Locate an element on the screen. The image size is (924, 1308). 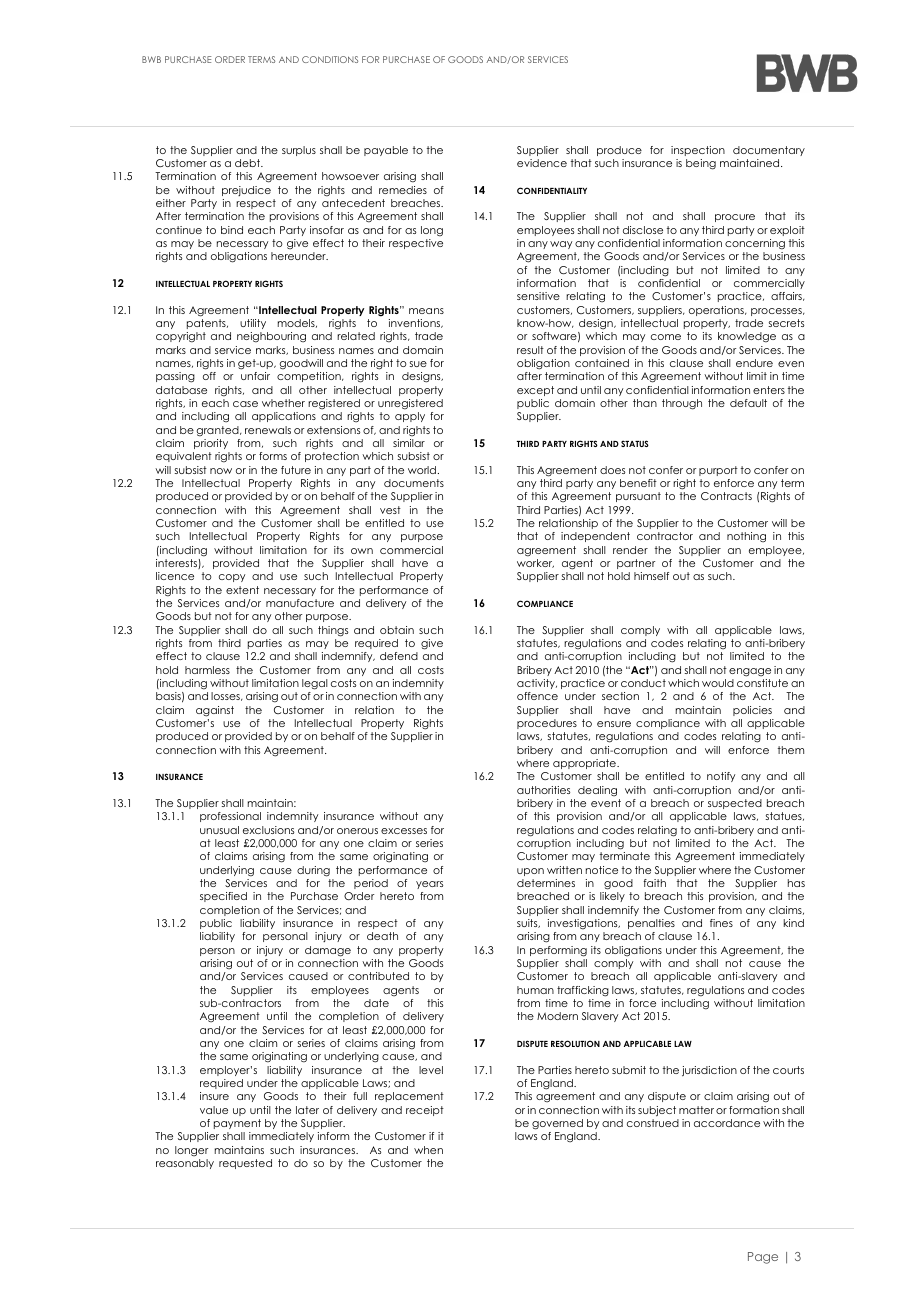
world is located at coordinates (422, 470).
